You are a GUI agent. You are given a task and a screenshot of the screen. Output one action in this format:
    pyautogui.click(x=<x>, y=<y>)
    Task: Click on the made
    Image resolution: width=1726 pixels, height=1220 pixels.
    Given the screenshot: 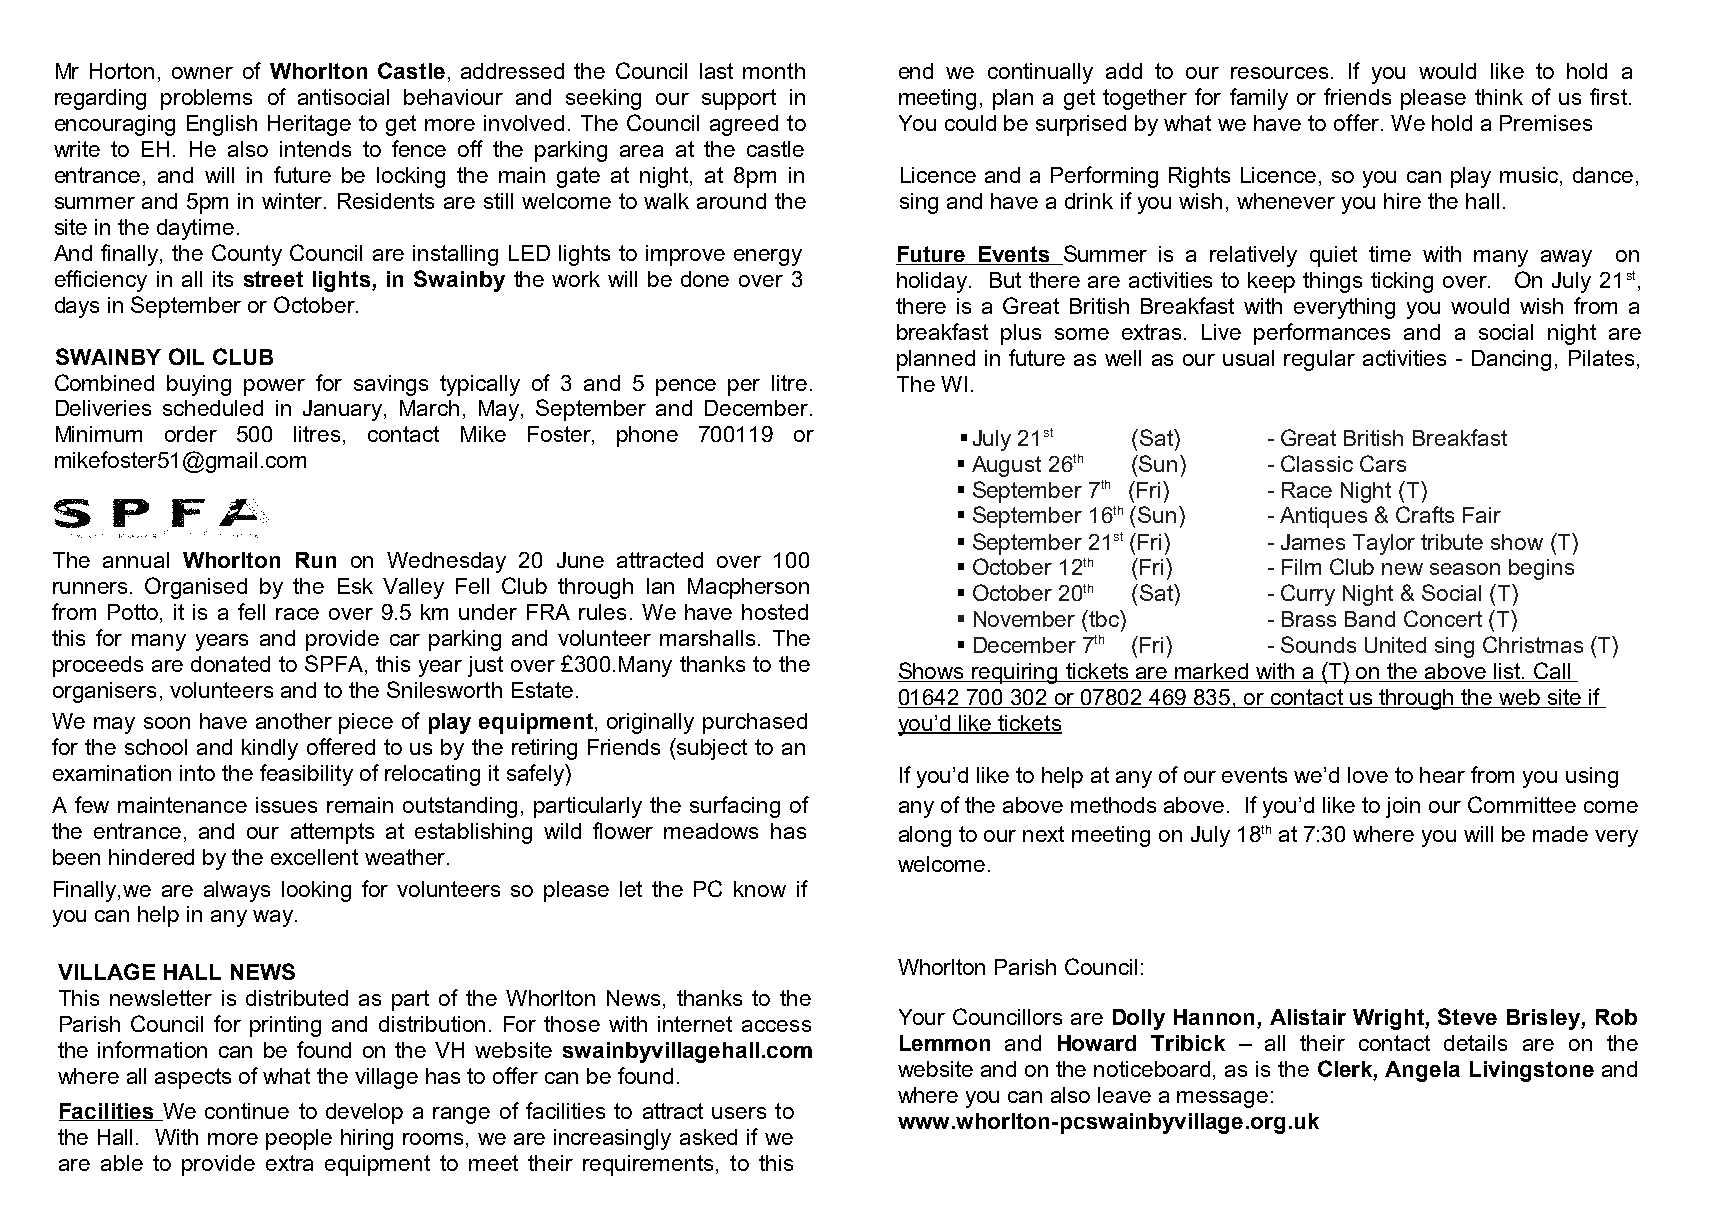 What is the action you would take?
    pyautogui.click(x=1560, y=834)
